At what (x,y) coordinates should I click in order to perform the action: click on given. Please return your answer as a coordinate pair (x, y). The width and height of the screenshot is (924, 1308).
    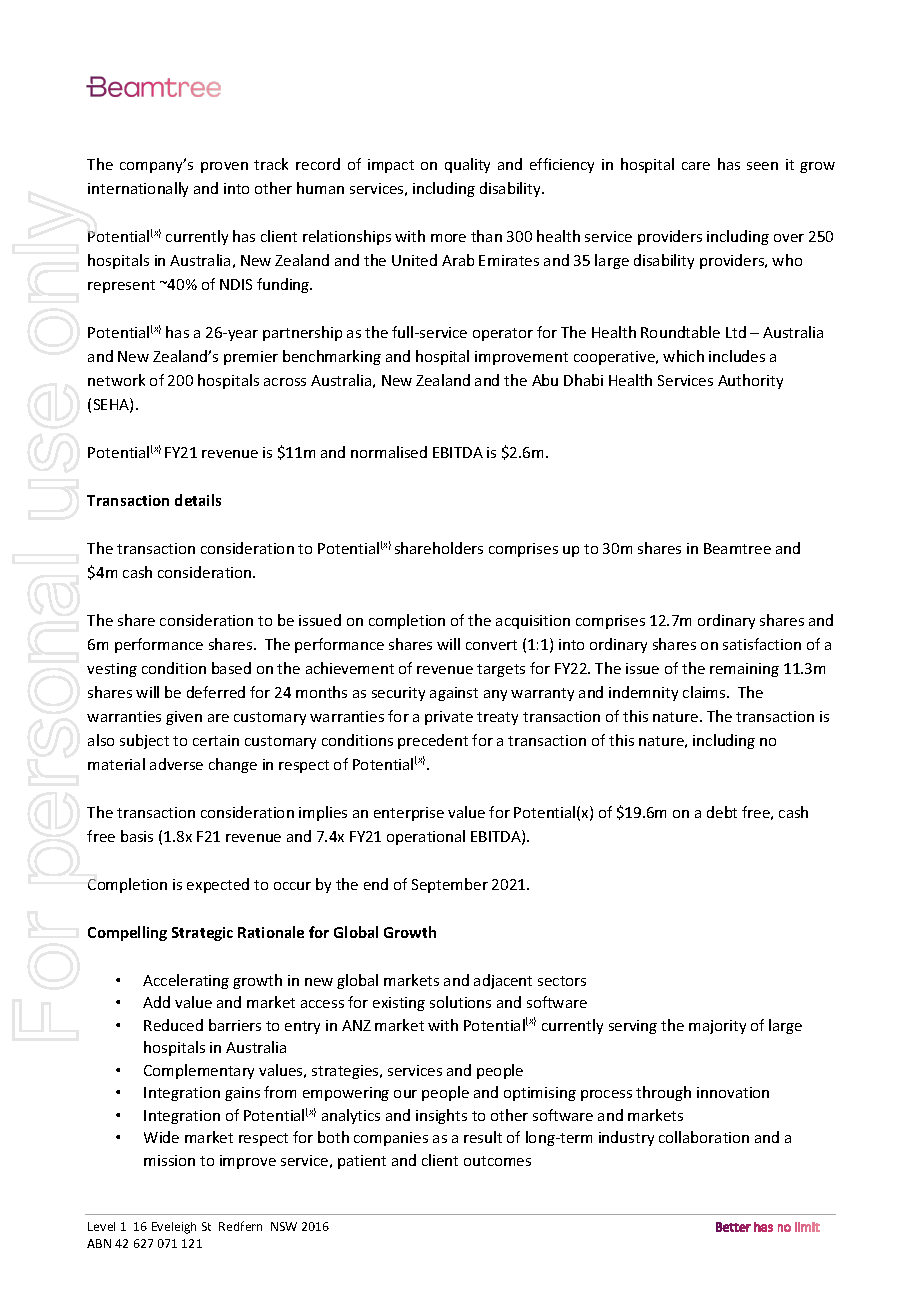
    Looking at the image, I should click on (184, 718).
